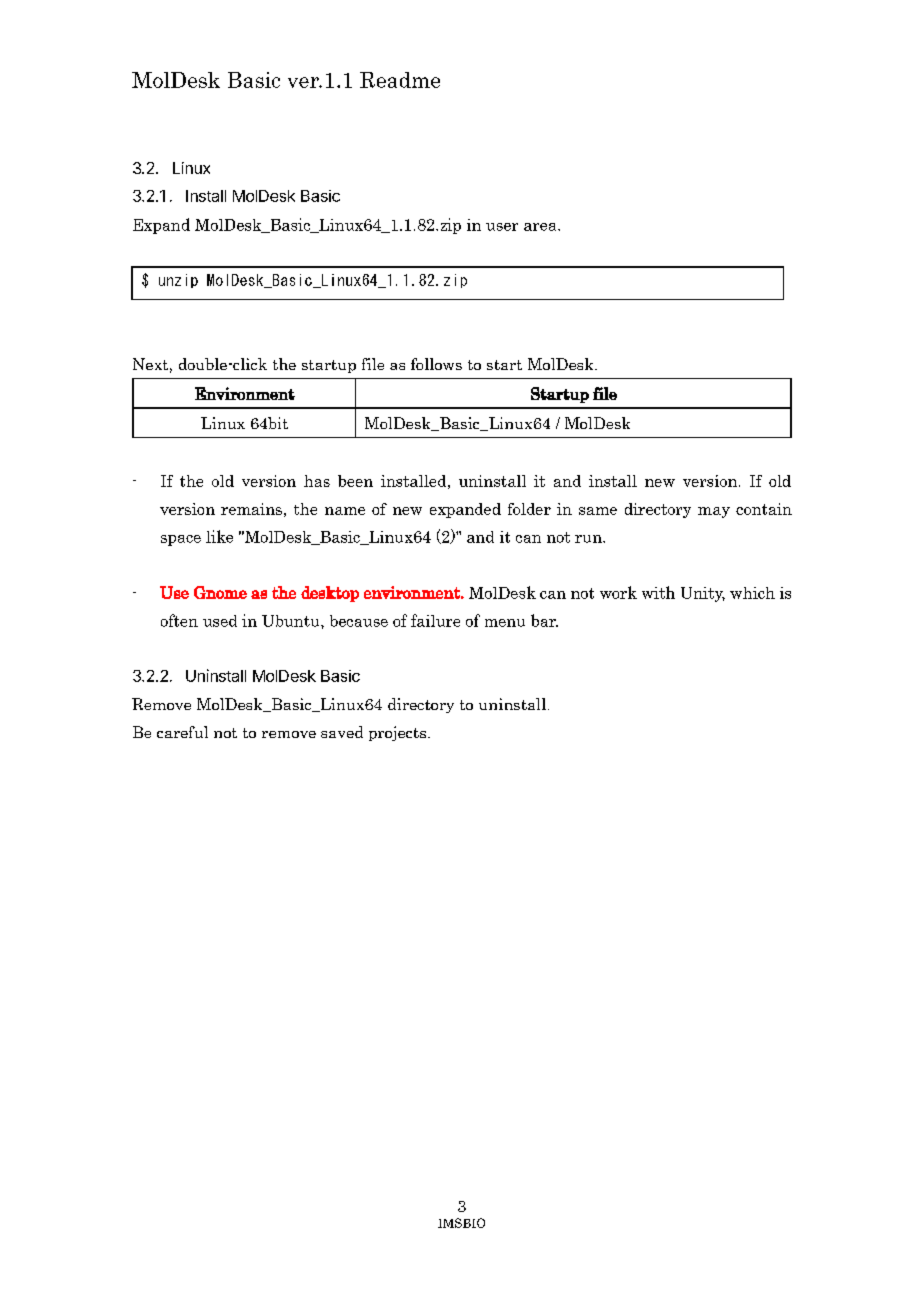  Describe the element at coordinates (529, 509) in the screenshot. I see `folder` at that location.
